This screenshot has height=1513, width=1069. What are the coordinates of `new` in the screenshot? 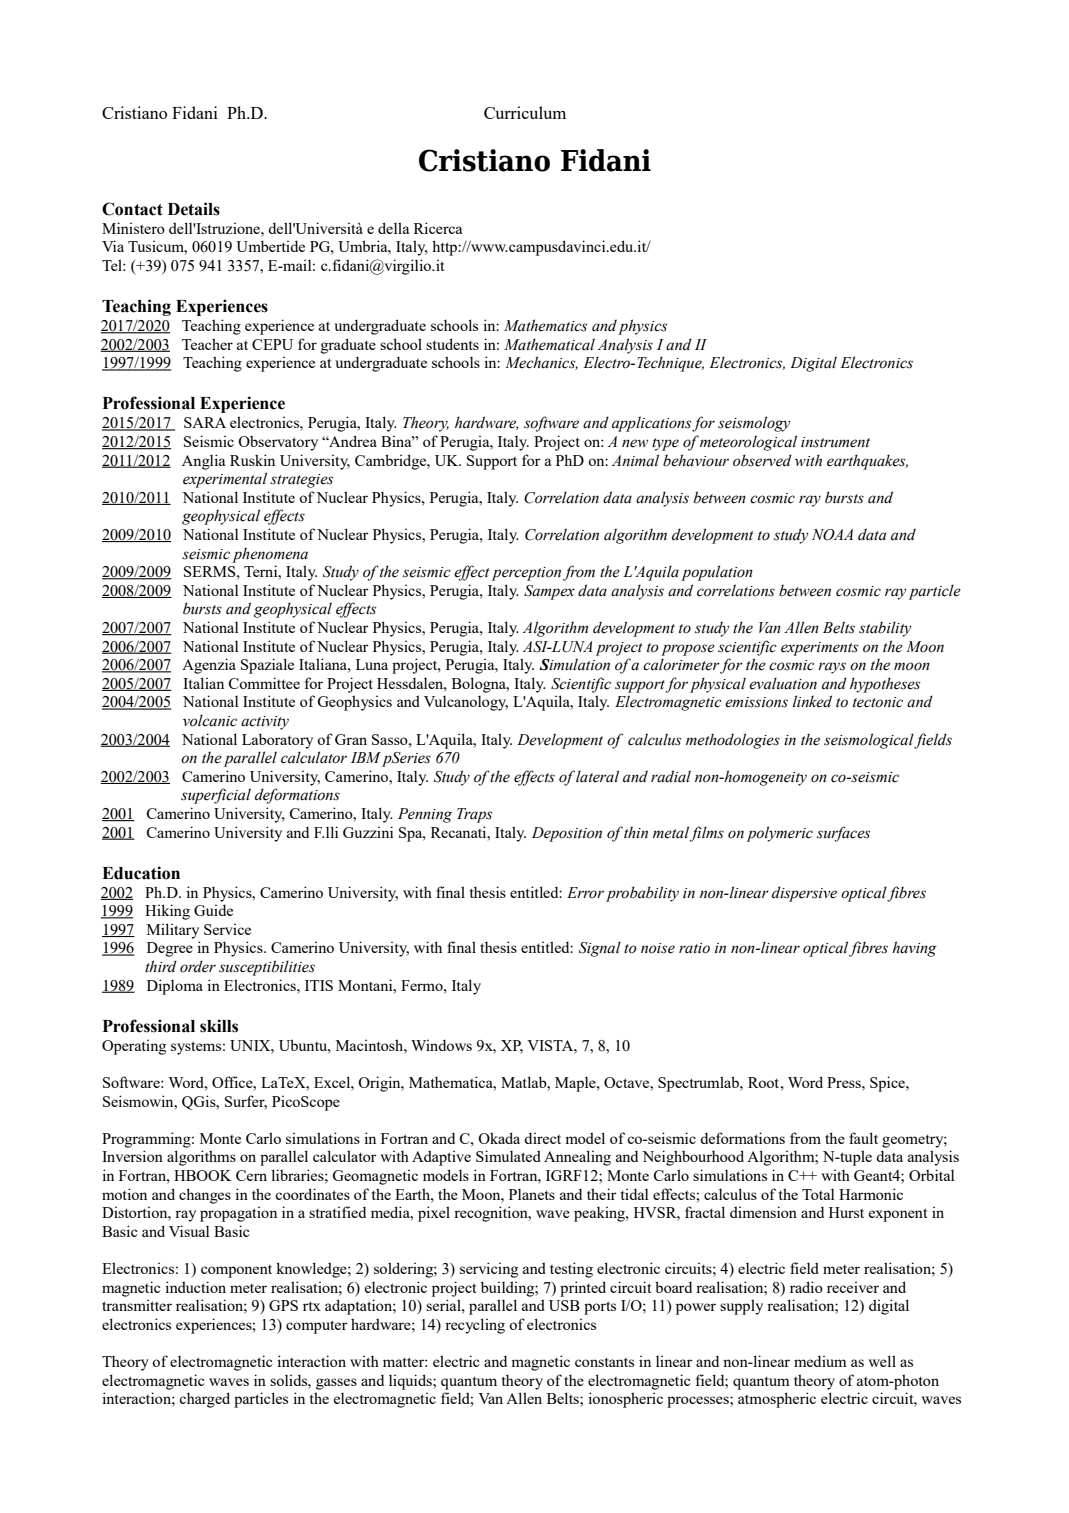 It's located at (635, 443).
